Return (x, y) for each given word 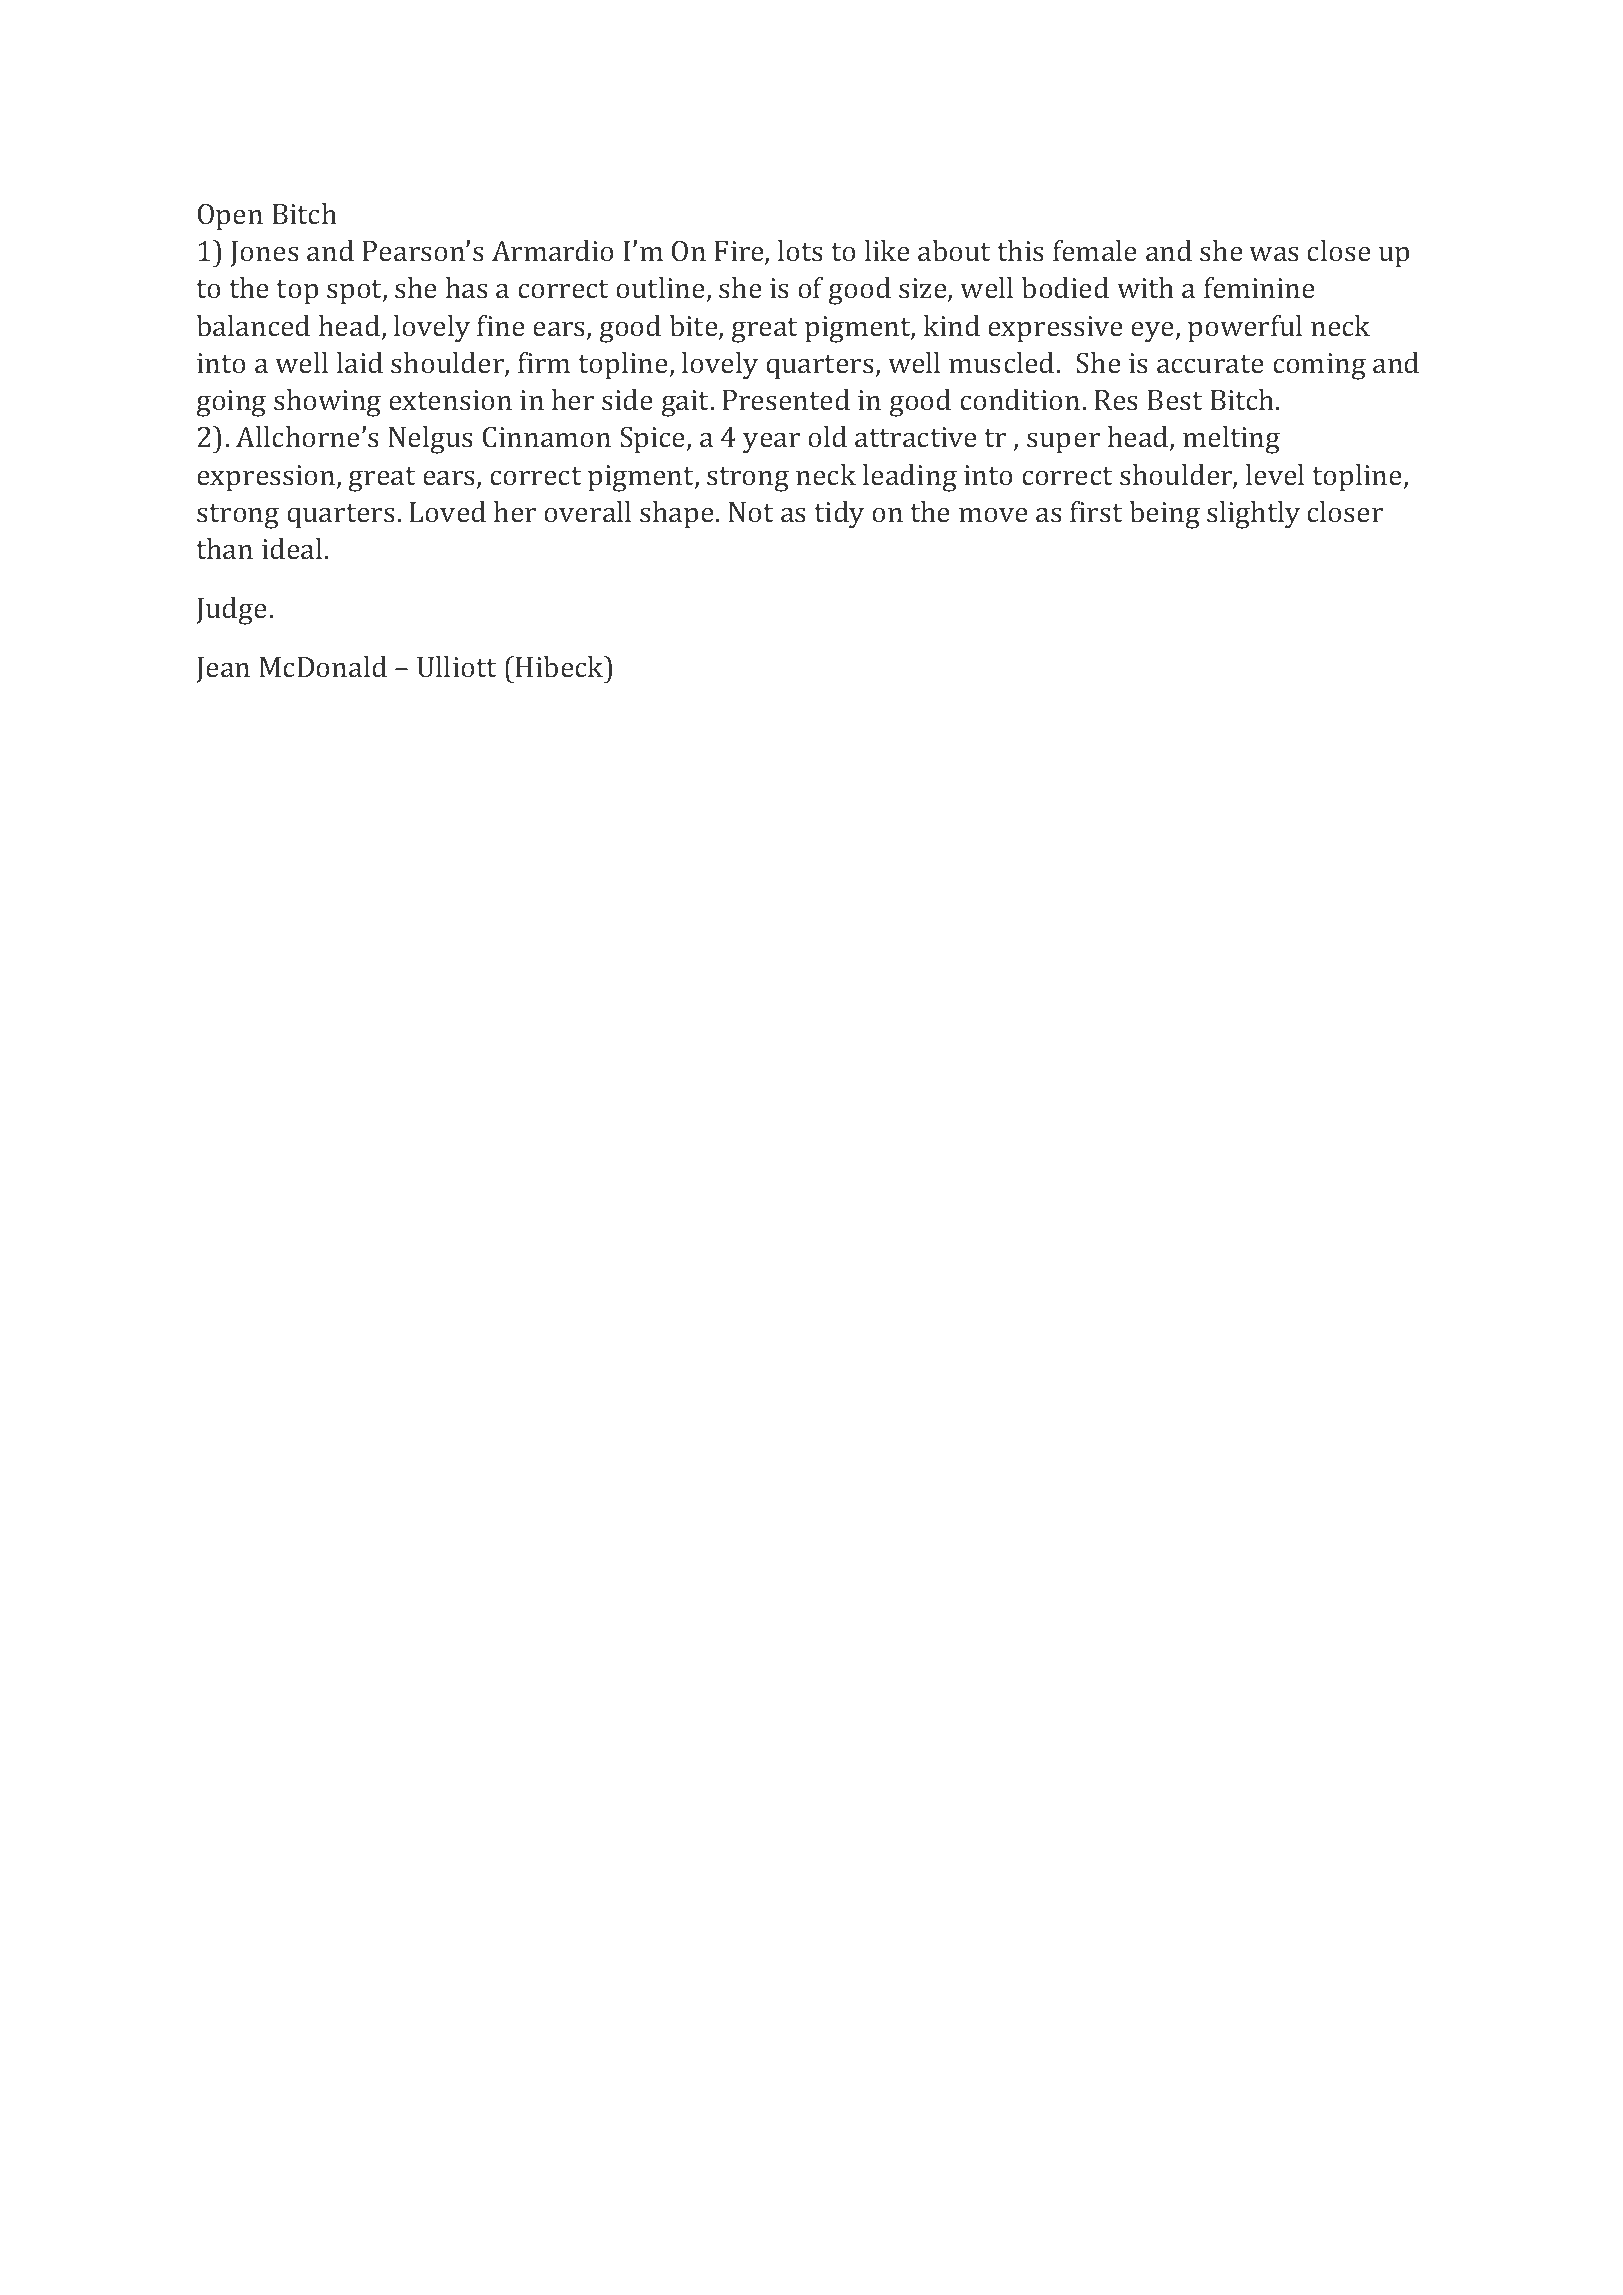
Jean (223, 670)
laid (360, 362)
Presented (786, 399)
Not (751, 512)
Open (230, 217)
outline (661, 289)
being (1165, 515)
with (1145, 287)
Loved (448, 511)
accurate (1210, 364)
